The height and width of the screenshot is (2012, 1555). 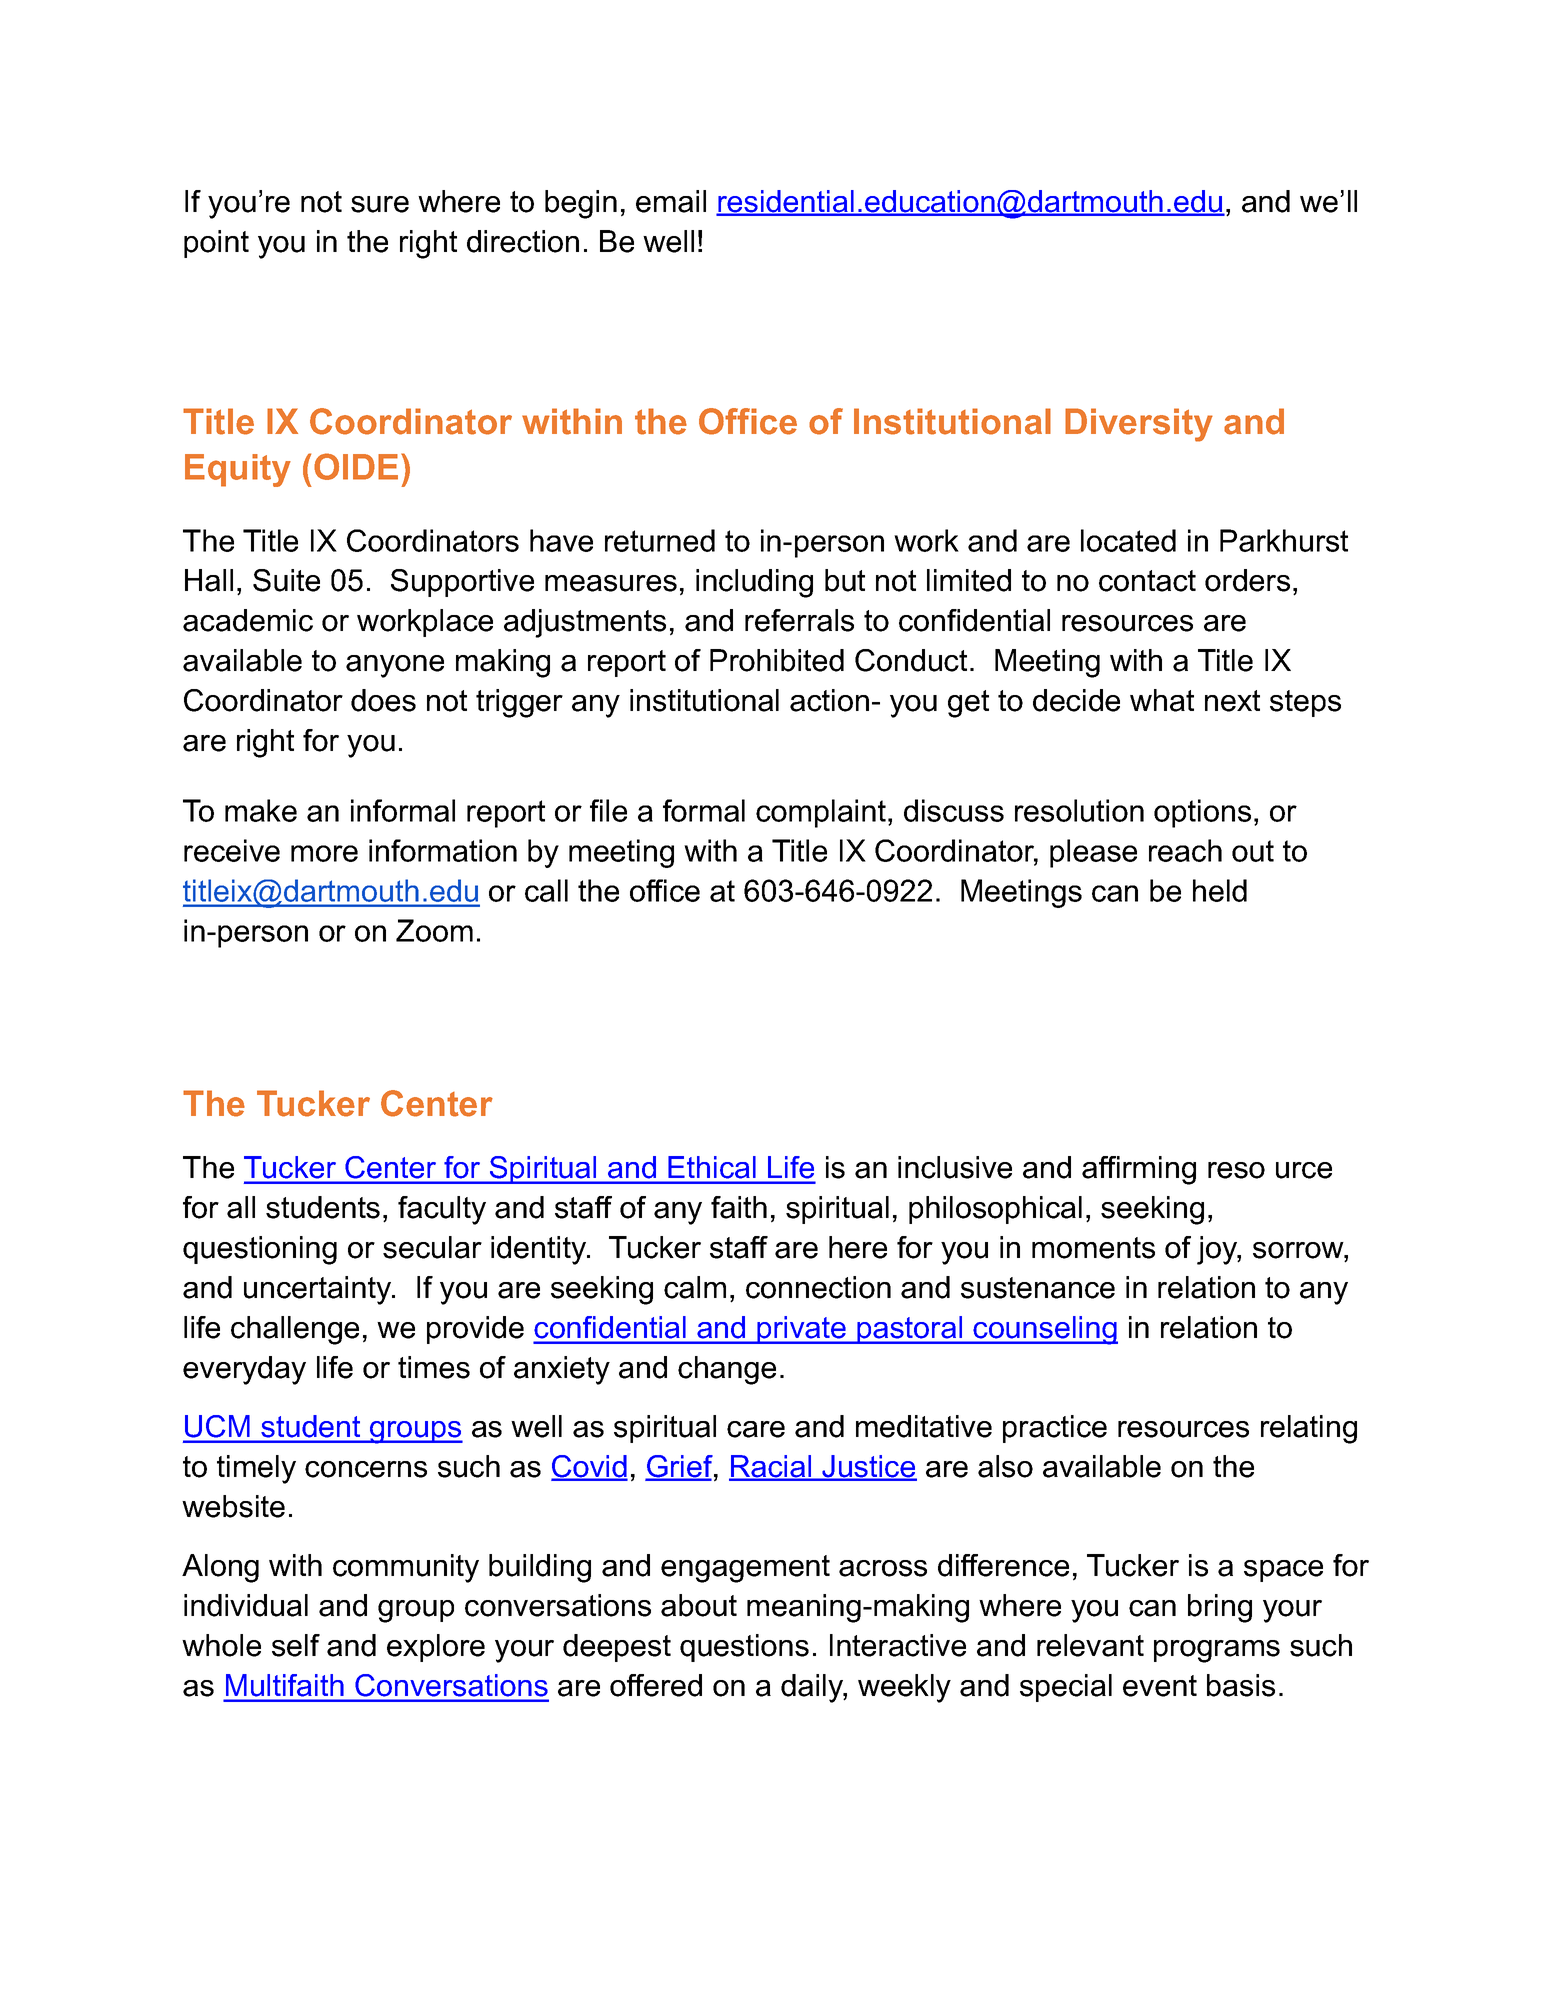 I want to click on point, so click(x=216, y=244).
